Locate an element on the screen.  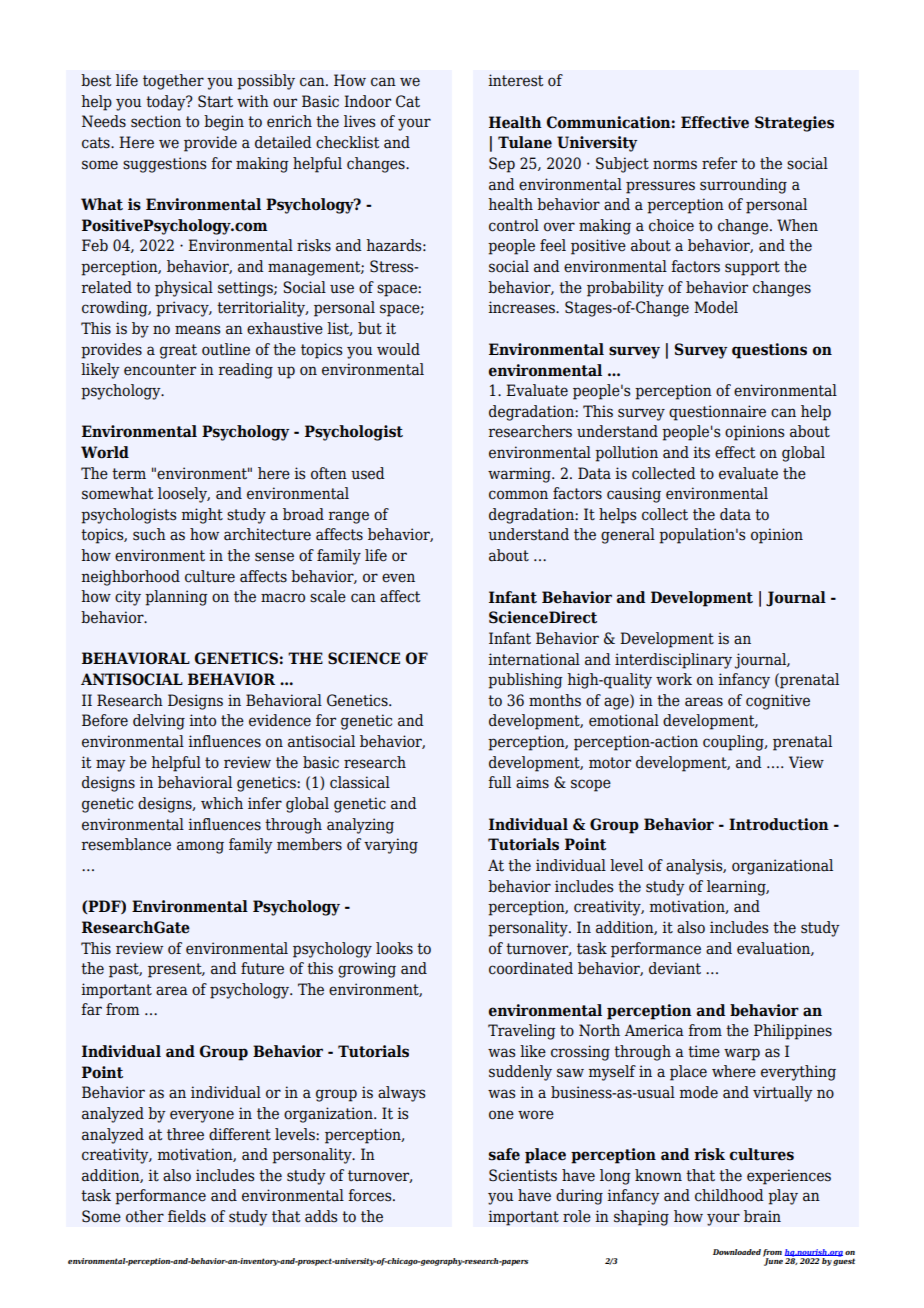
deviant is located at coordinates (675, 968).
